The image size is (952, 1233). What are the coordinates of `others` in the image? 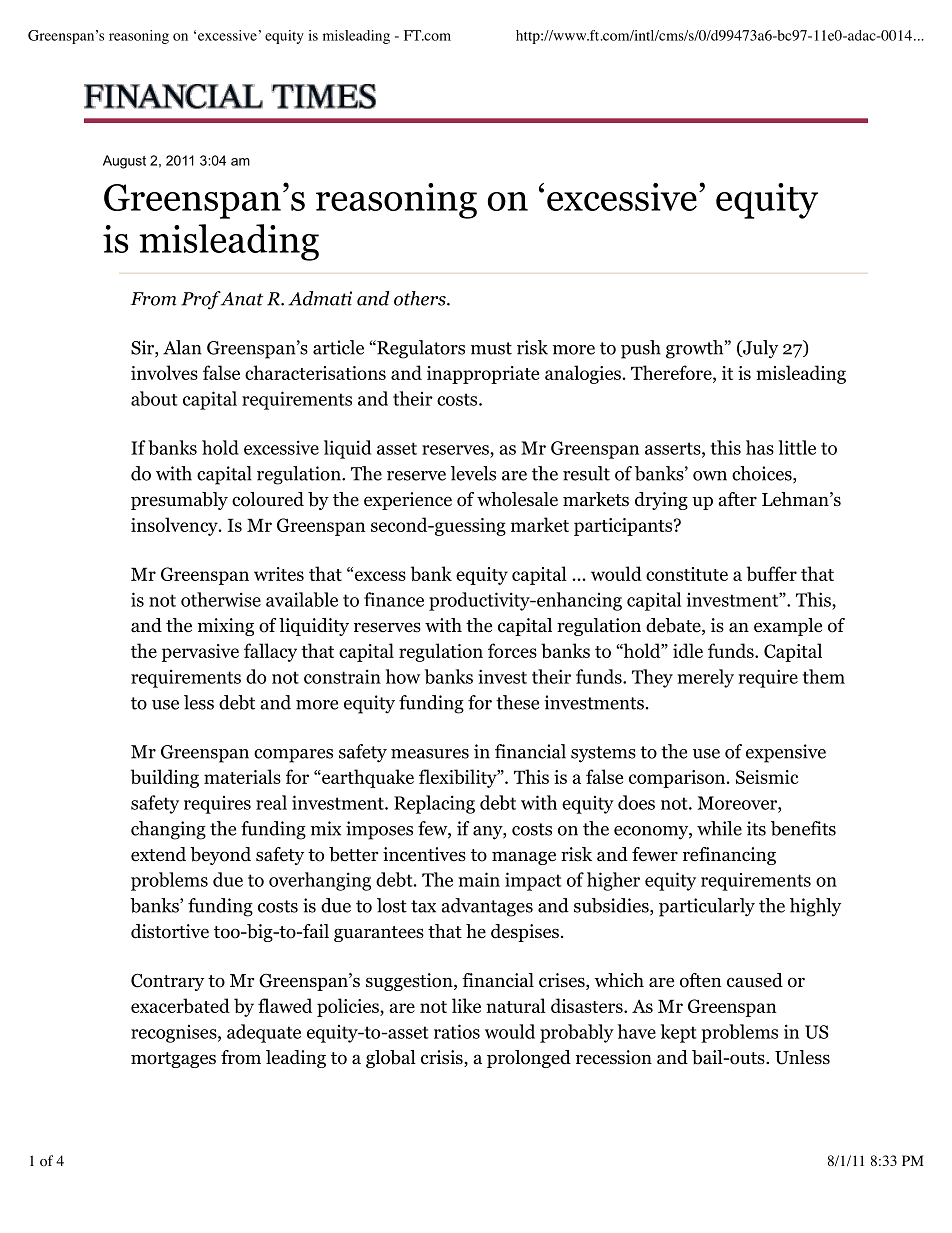 It's located at (421, 298).
